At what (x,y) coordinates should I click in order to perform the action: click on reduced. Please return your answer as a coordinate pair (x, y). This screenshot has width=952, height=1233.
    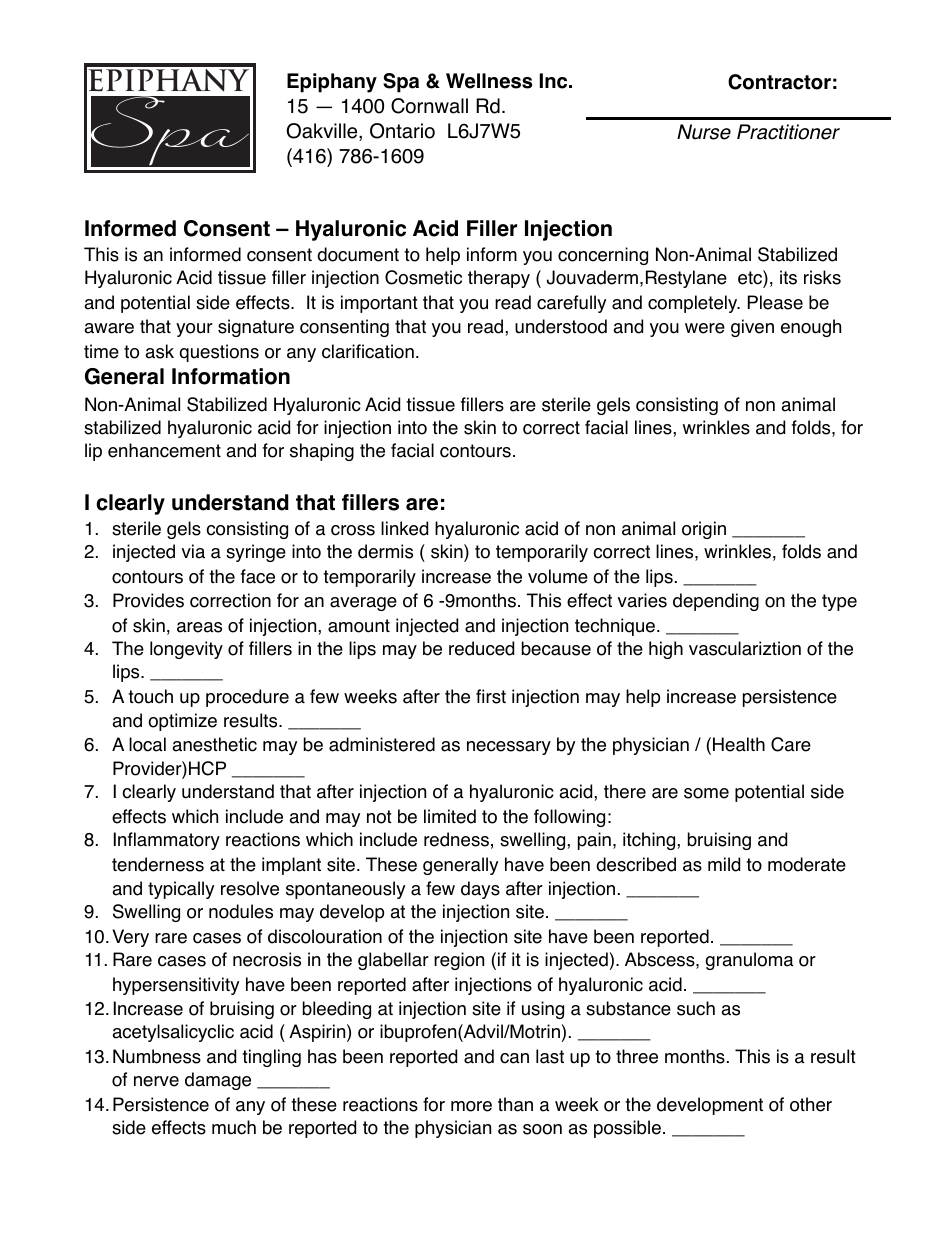
    Looking at the image, I should click on (481, 648).
